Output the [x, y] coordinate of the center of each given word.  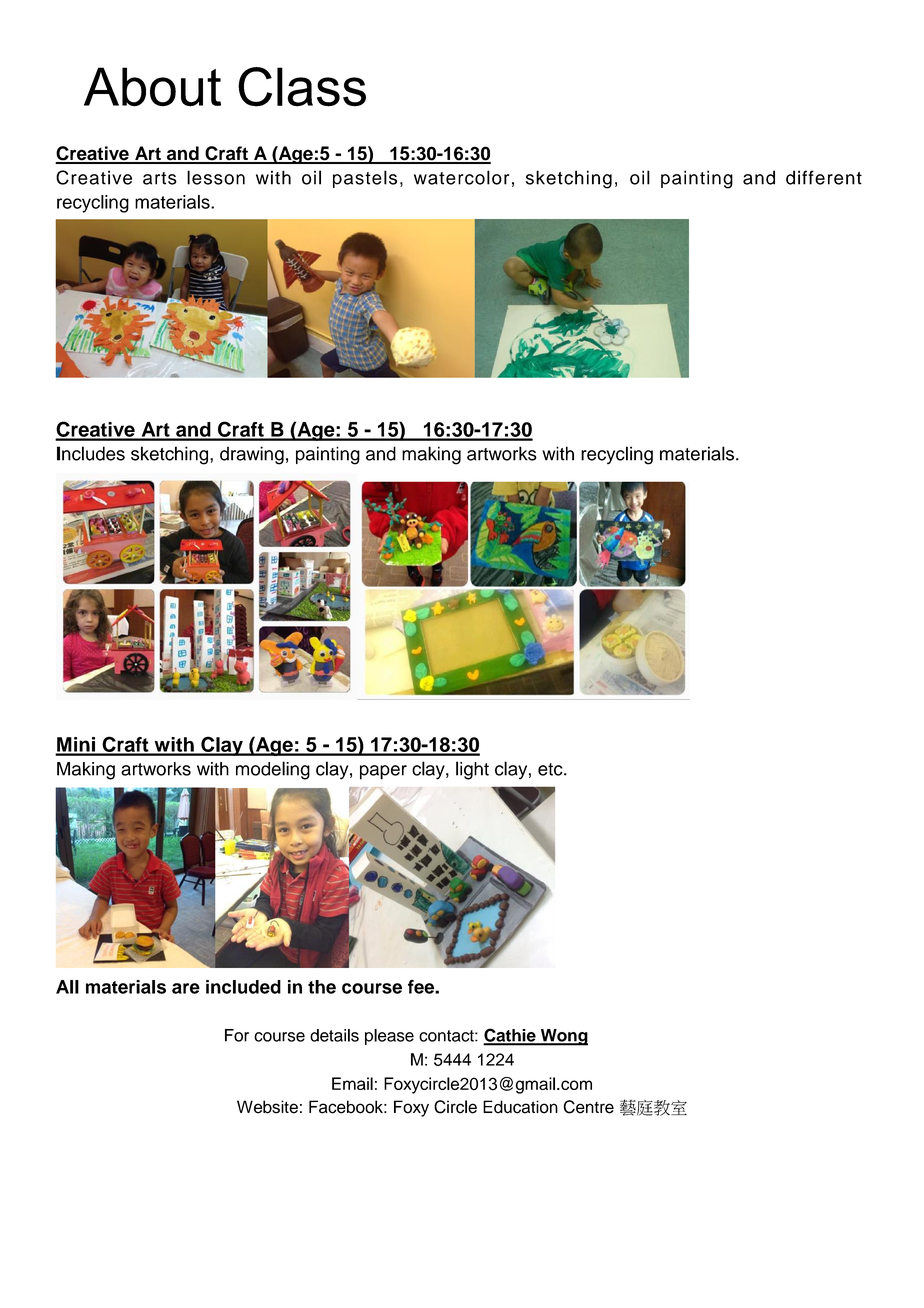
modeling [273, 770]
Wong [563, 1037]
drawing [252, 455]
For [237, 1035]
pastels [365, 179]
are [186, 988]
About [152, 87]
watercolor [461, 177]
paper [383, 772]
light [472, 770]
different [824, 177]
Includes [91, 453]
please [389, 1037]
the [322, 987]
